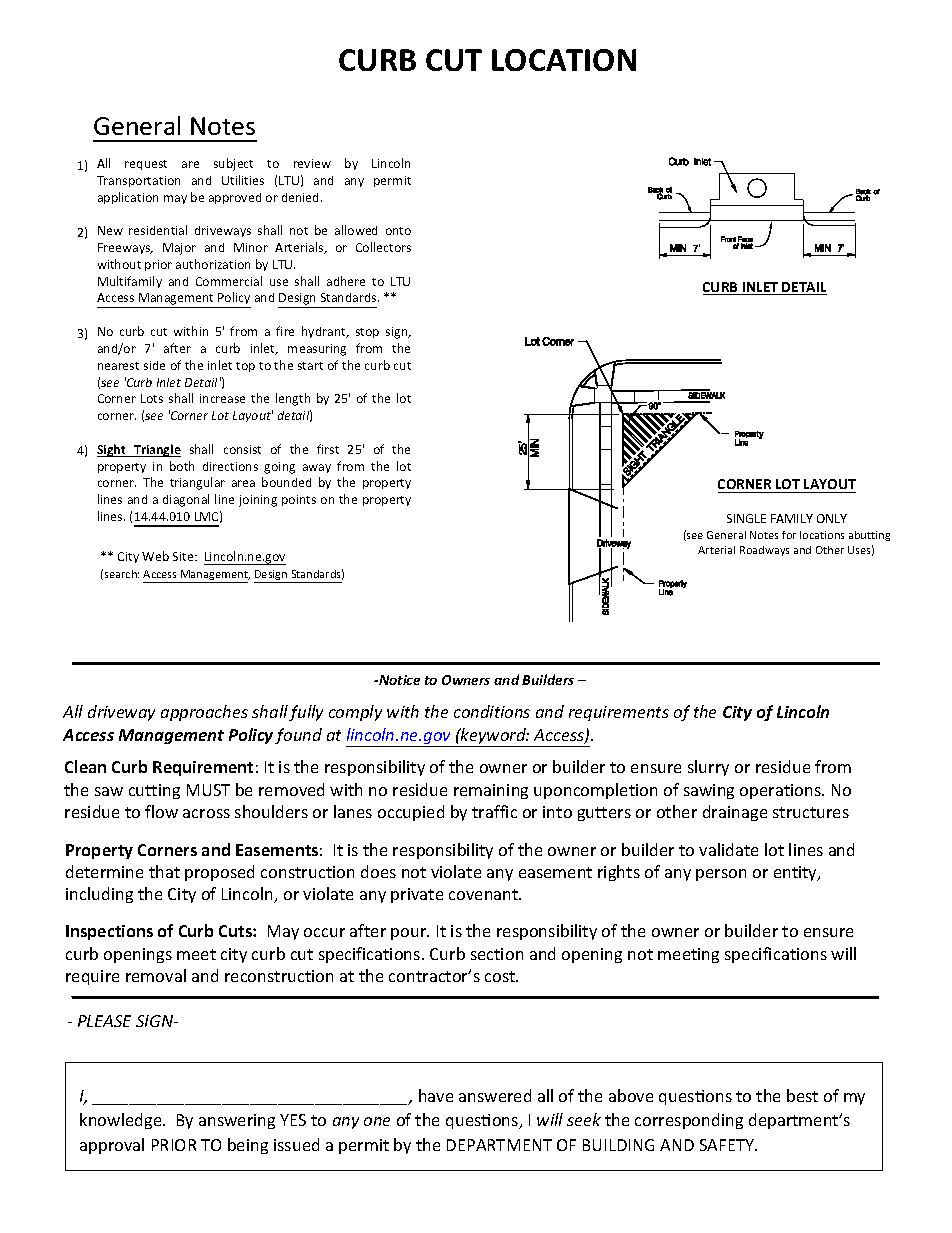  Describe the element at coordinates (797, 873) in the screenshot. I see `entity` at that location.
